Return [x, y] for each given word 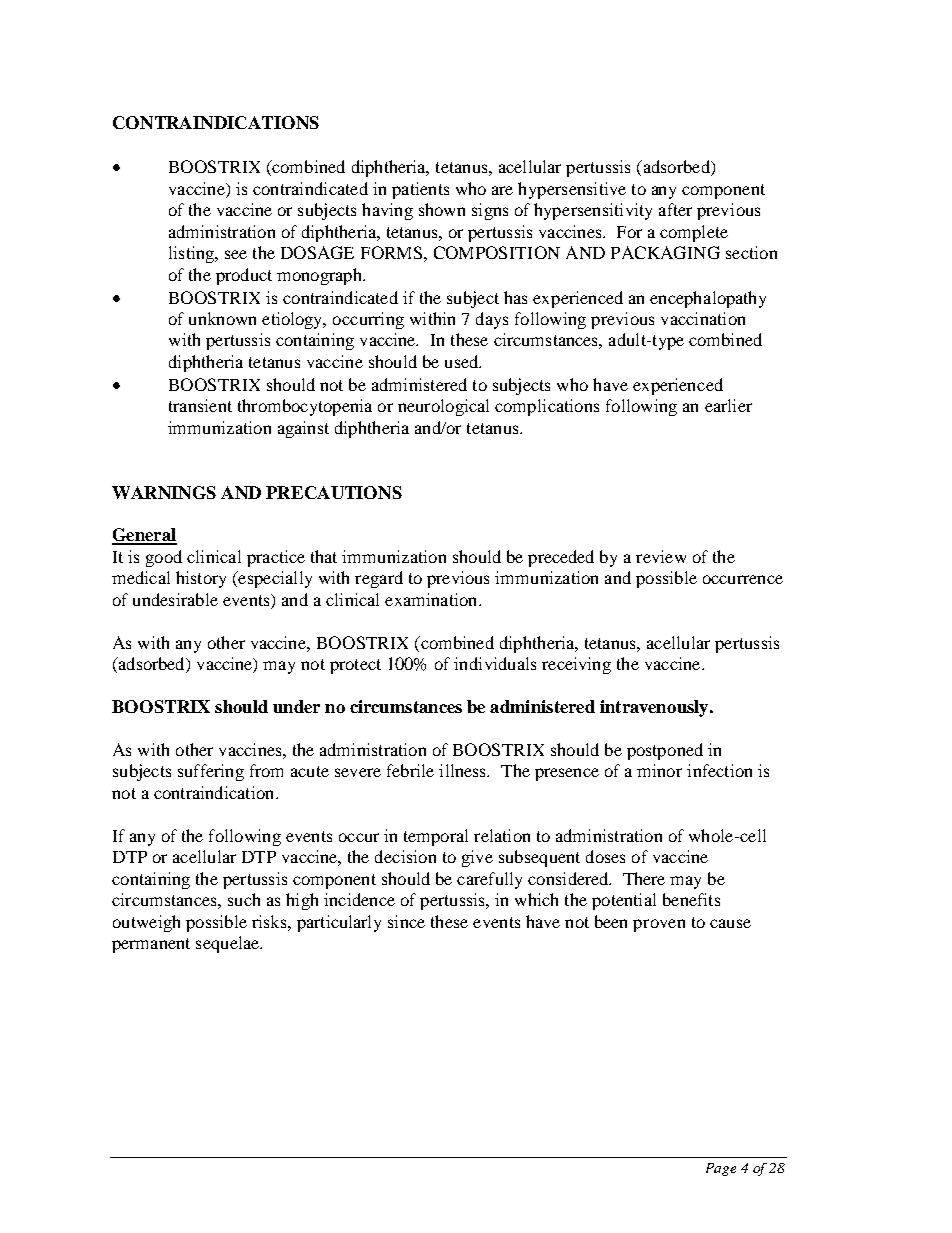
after [675, 209]
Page [721, 1169]
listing [193, 254]
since [406, 921]
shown [442, 209]
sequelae [229, 944]
